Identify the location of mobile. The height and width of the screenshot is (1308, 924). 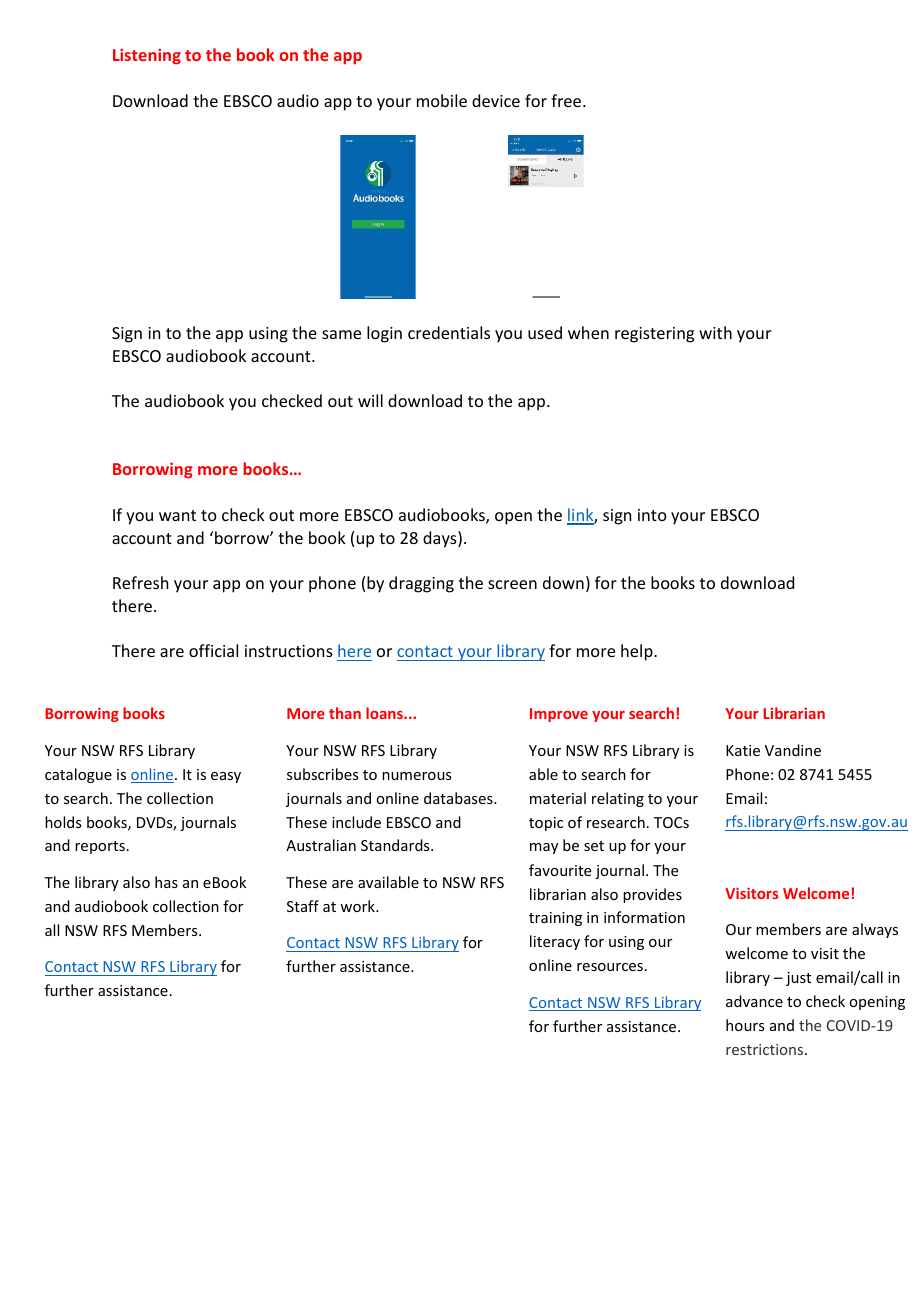
(442, 100).
